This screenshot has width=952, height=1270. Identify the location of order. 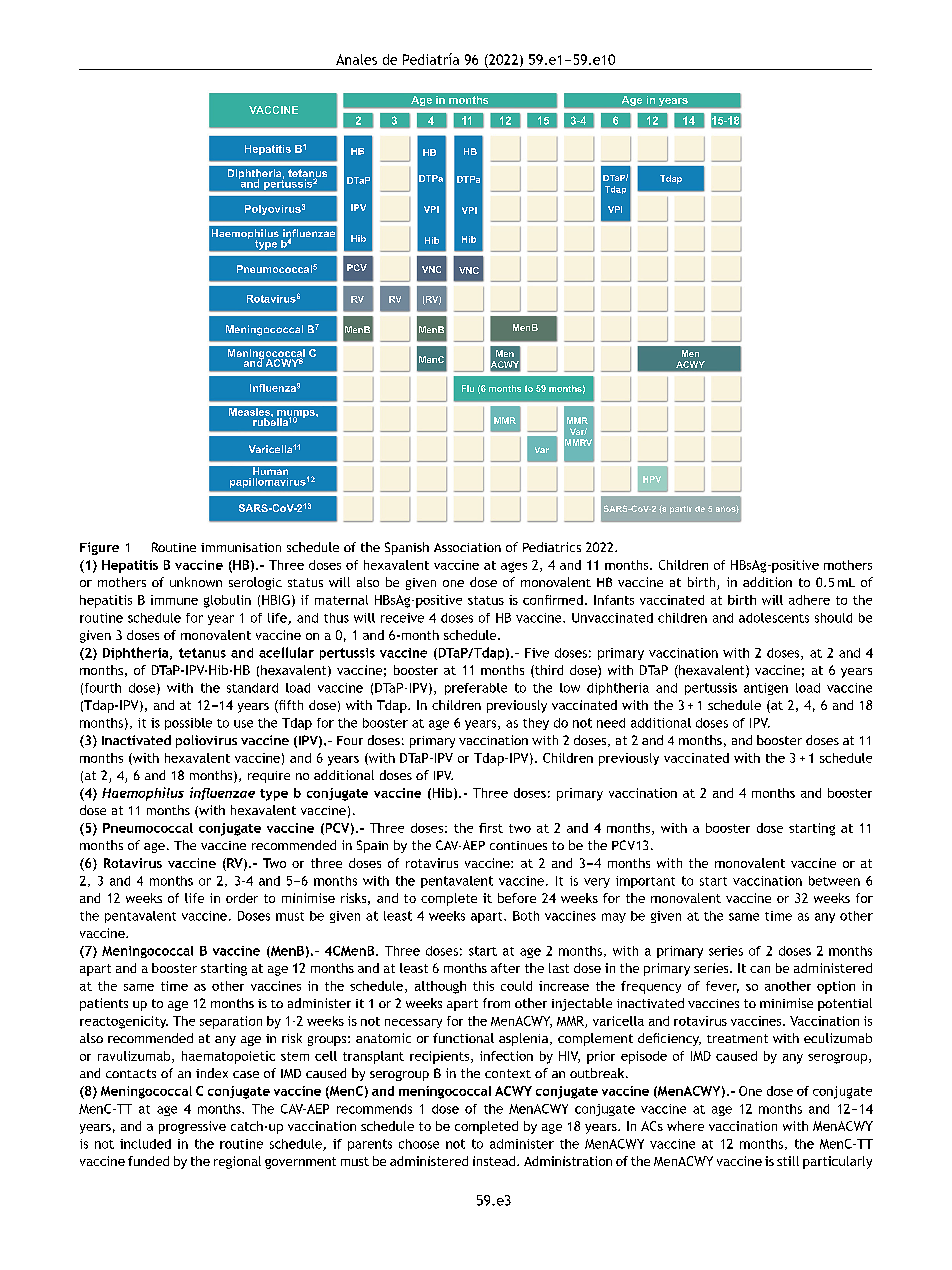
(242, 898).
